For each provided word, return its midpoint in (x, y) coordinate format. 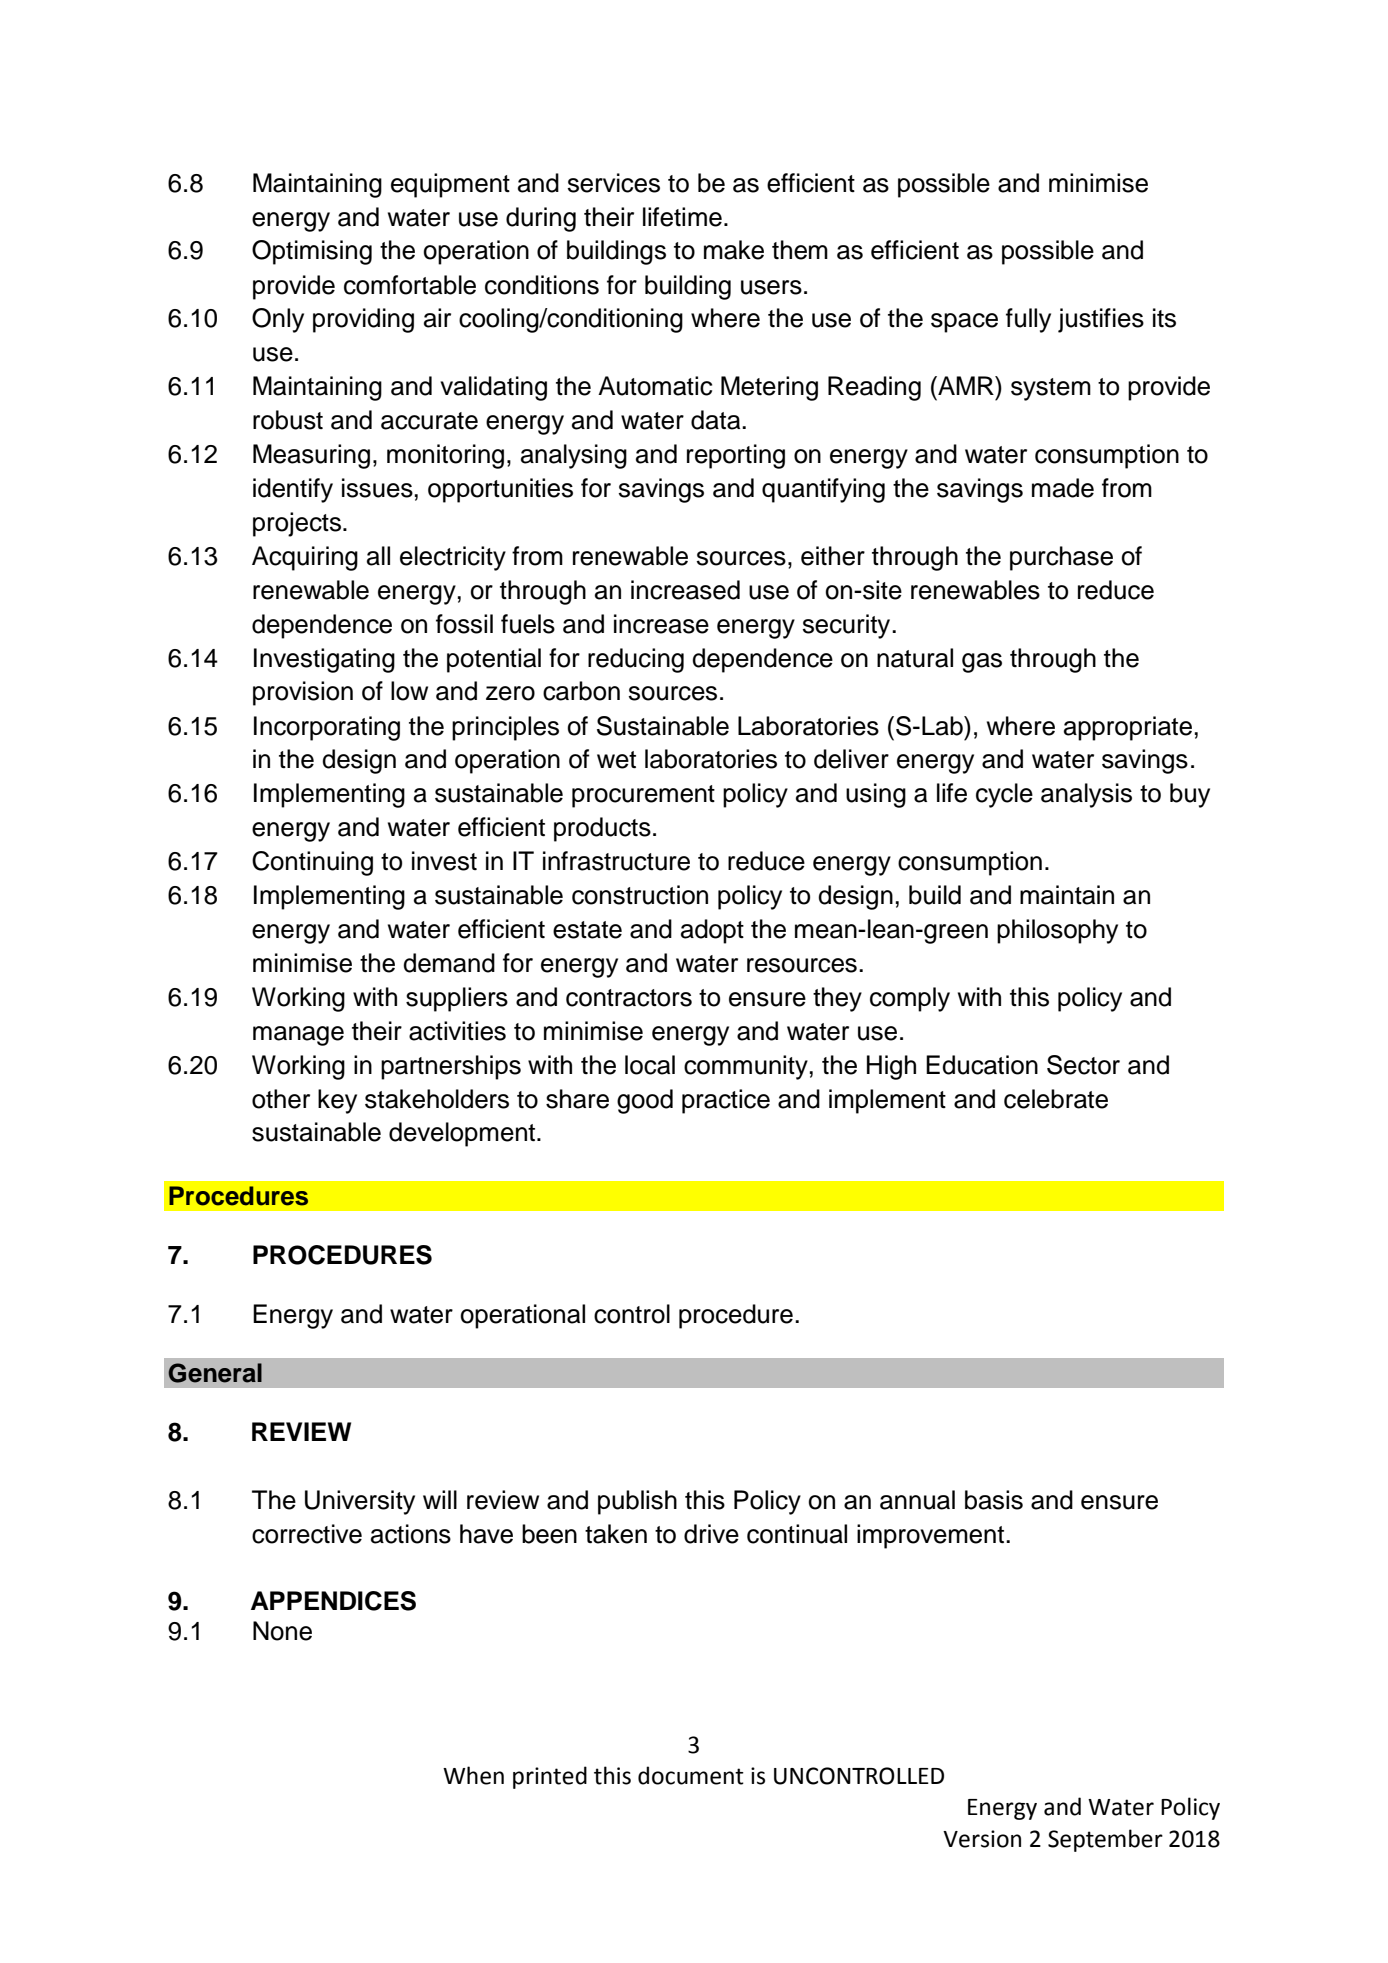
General (215, 1373)
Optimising (312, 252)
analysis (1086, 795)
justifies (1101, 320)
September (1105, 1840)
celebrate (1056, 1099)
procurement (643, 796)
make (734, 250)
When (473, 1775)
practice (726, 1101)
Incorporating (327, 728)
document (691, 1775)
